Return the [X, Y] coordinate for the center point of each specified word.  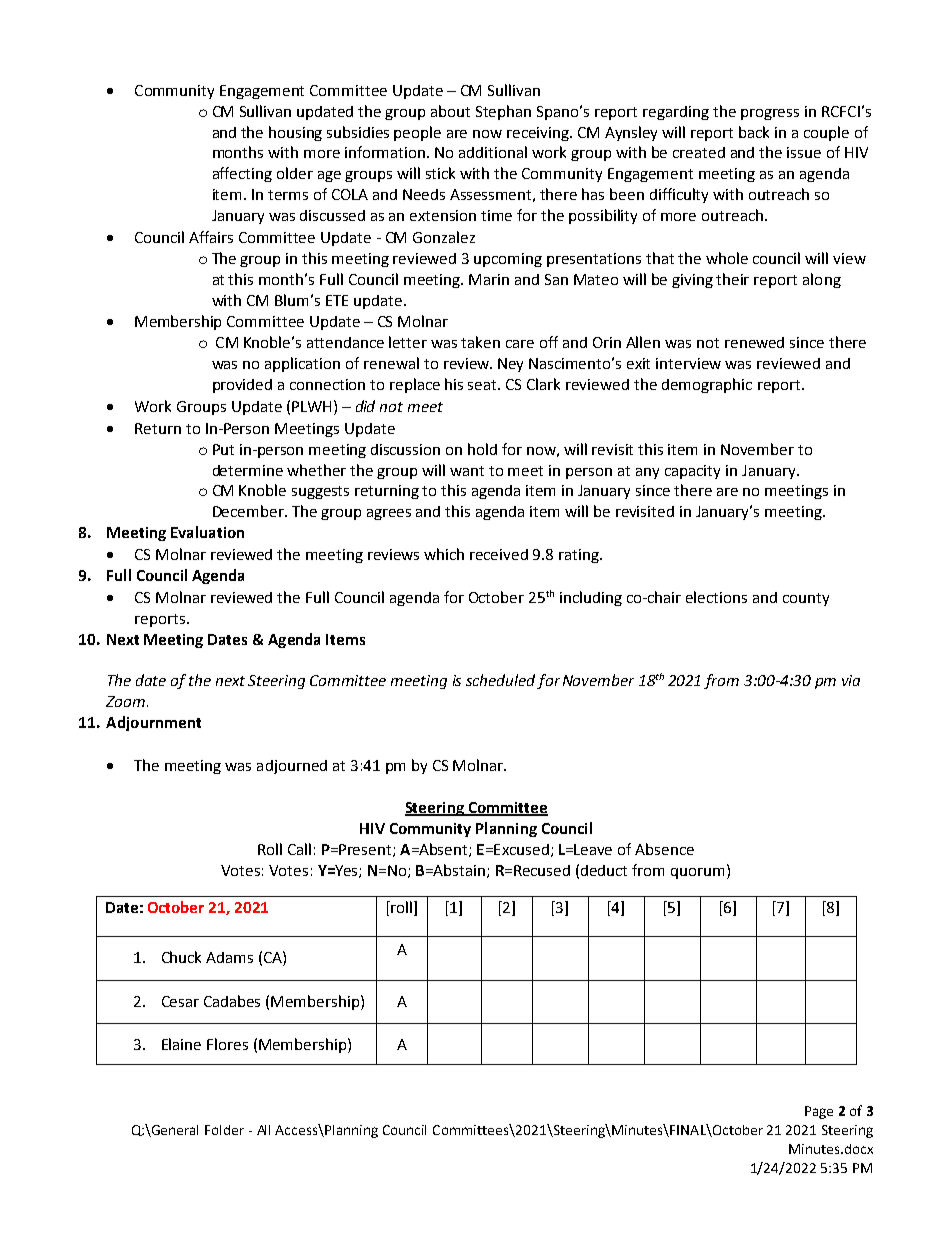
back [754, 132]
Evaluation [207, 532]
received [499, 554]
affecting [242, 174]
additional [493, 152]
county [806, 599]
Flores [227, 1044]
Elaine [181, 1044]
